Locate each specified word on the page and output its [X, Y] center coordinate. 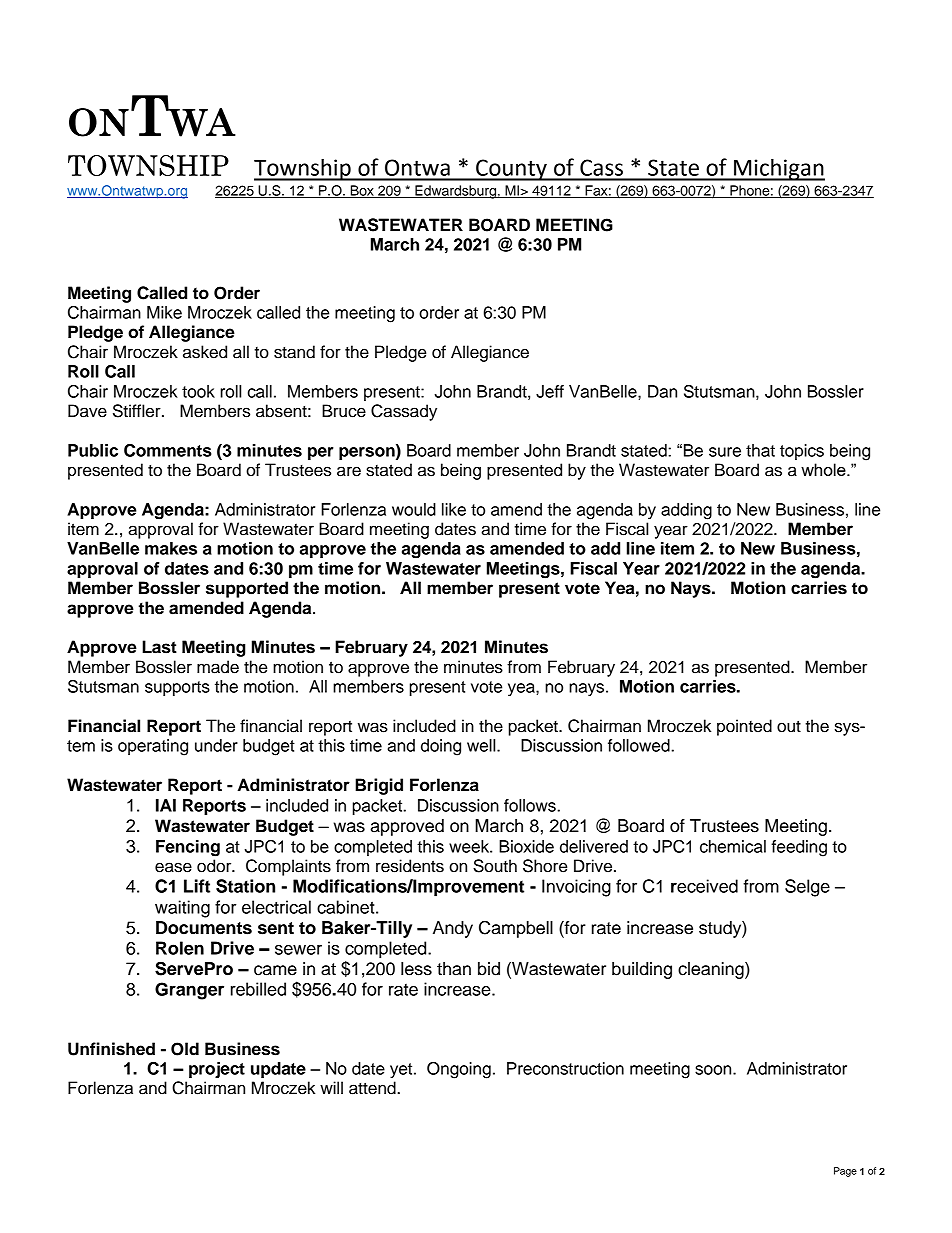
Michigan [778, 169]
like [454, 509]
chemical [733, 846]
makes [171, 548]
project [217, 1070]
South [495, 866]
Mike [164, 312]
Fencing [188, 848]
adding [686, 511]
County [511, 170]
